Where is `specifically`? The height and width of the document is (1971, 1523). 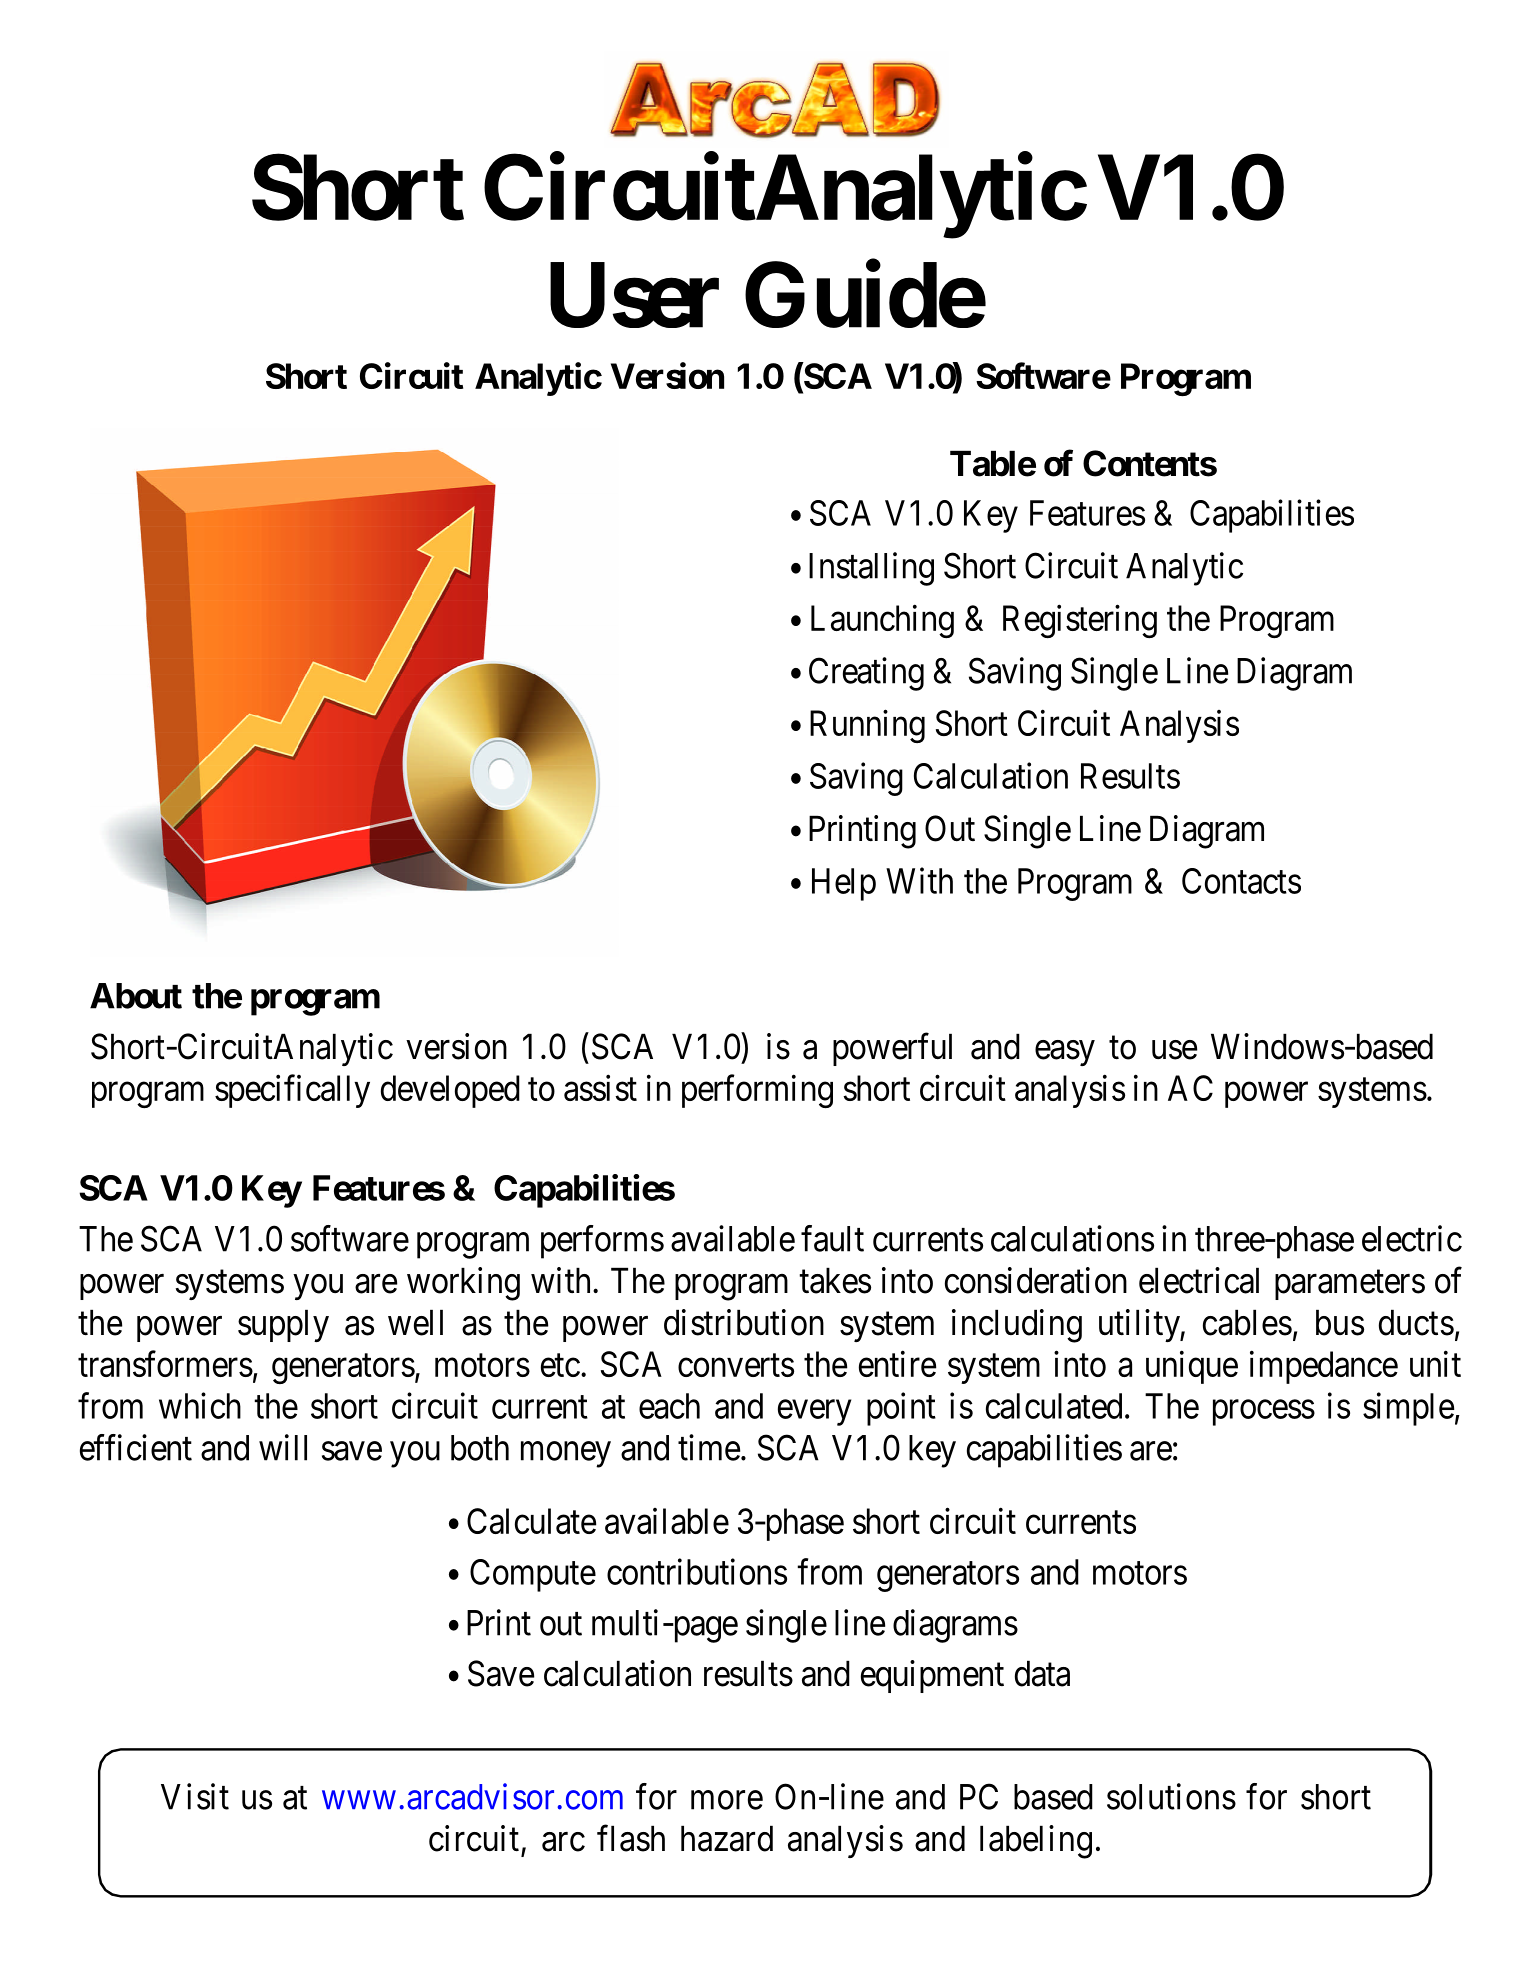 specifically is located at coordinates (292, 1091).
